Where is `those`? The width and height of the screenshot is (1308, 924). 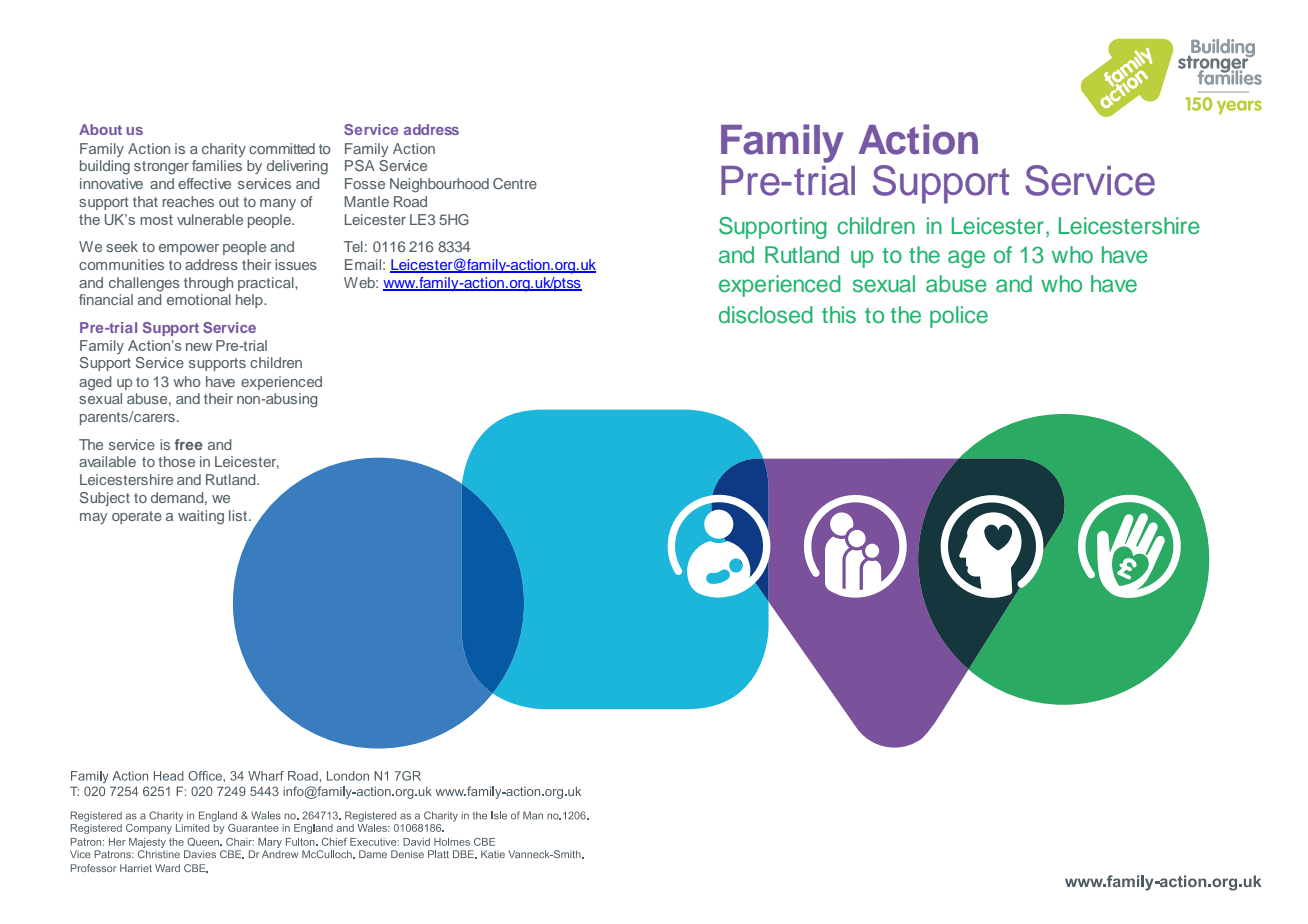
those is located at coordinates (176, 461).
